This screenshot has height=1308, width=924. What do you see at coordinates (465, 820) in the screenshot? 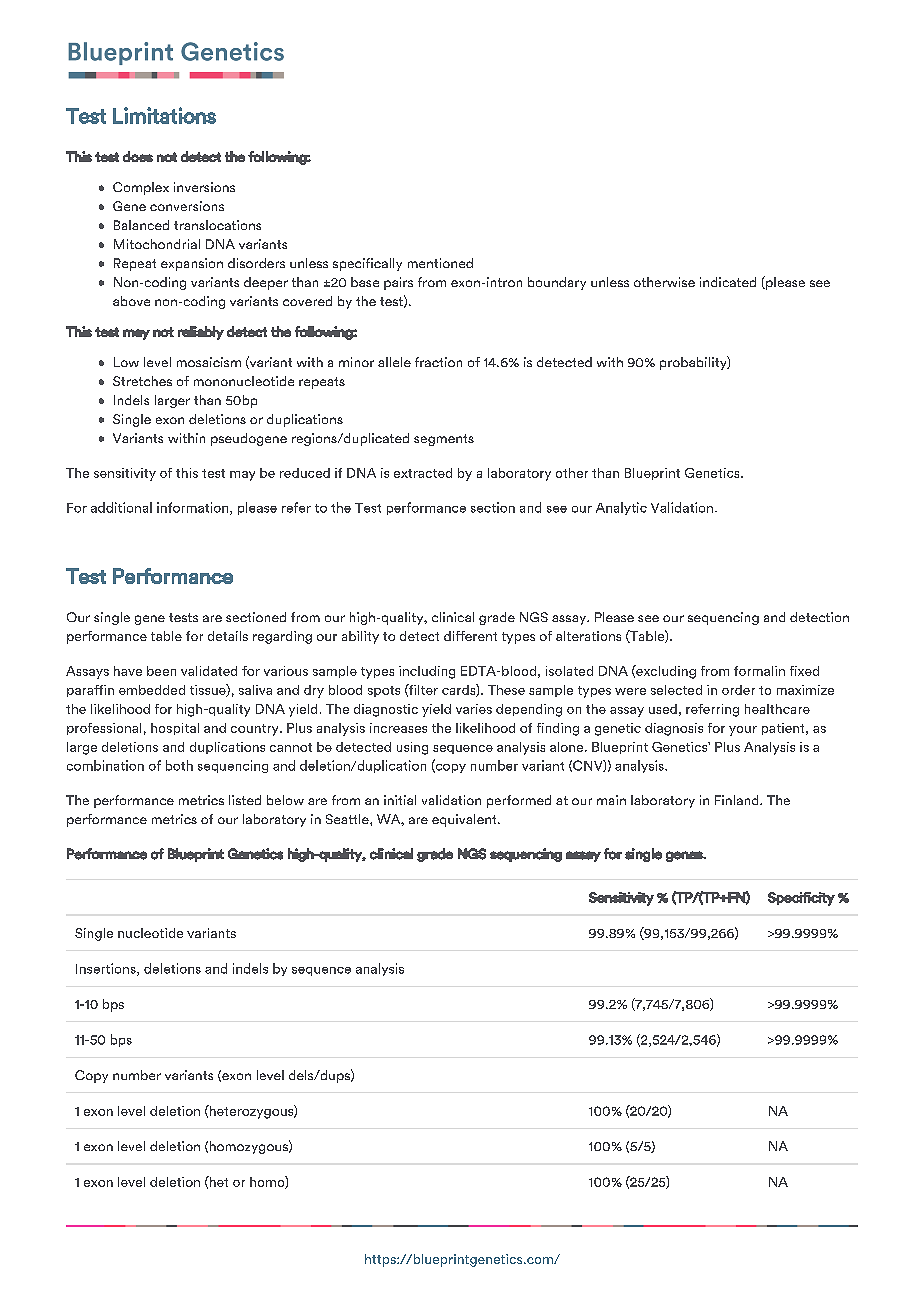
I see `equivalent` at bounding box center [465, 820].
